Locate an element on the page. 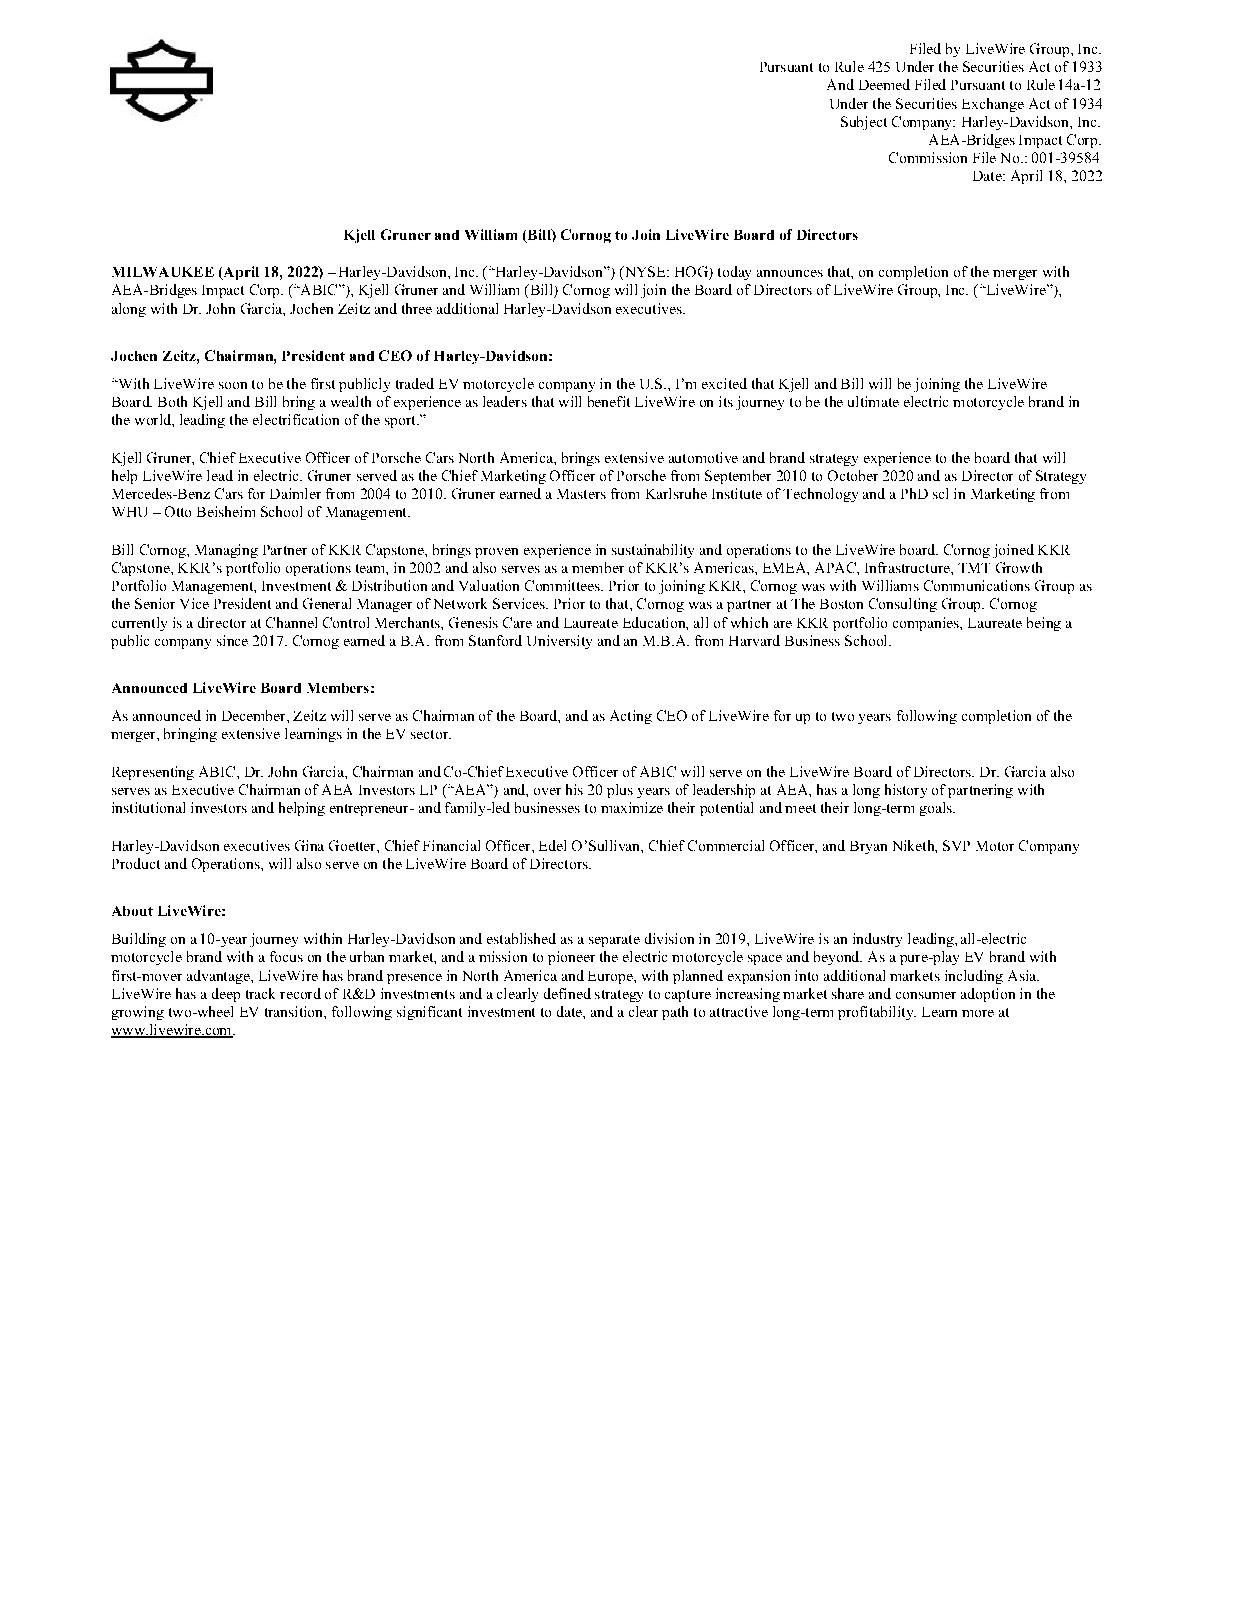 The image size is (1237, 1601). track is located at coordinates (260, 993).
